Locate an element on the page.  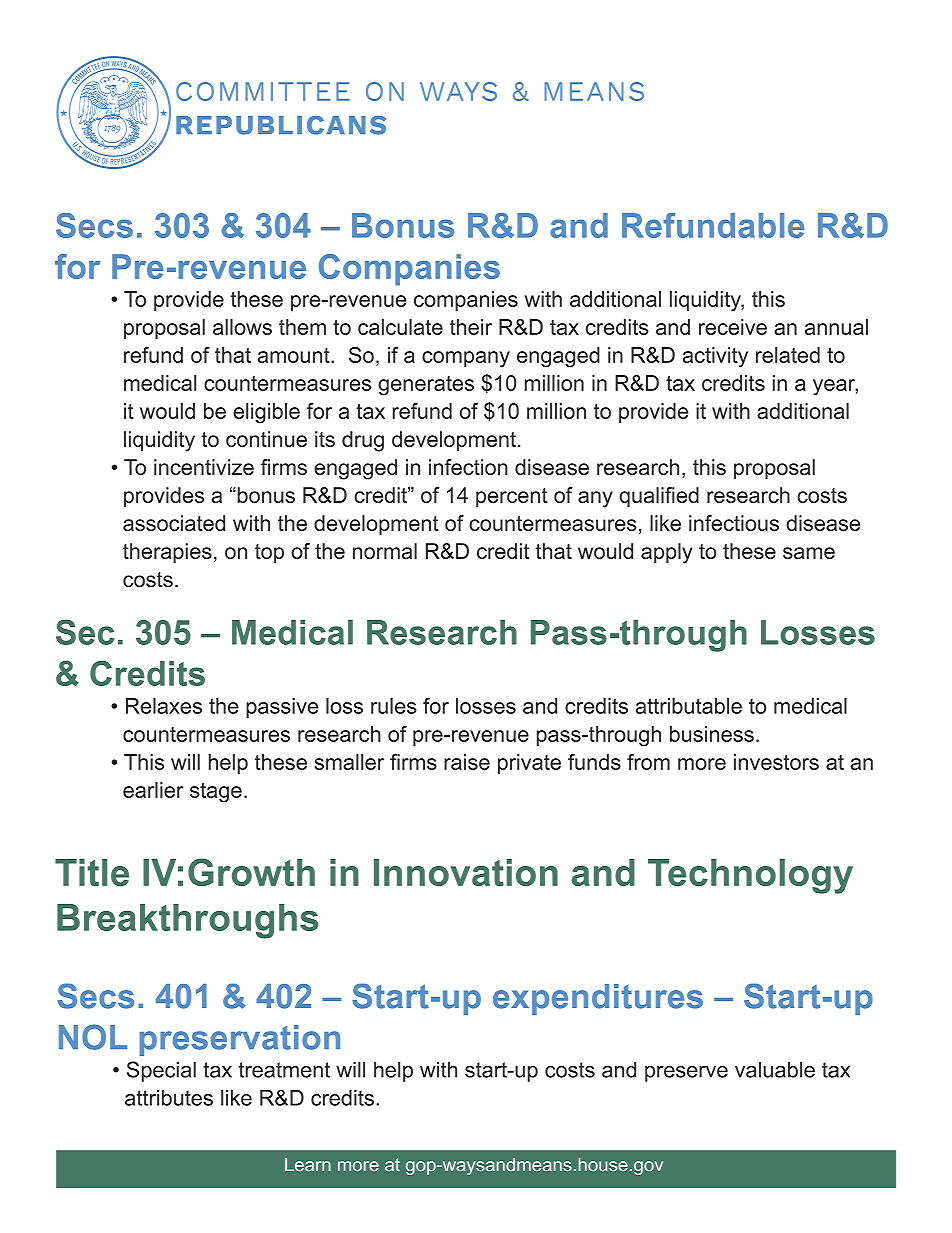
Learn is located at coordinates (308, 1165).
